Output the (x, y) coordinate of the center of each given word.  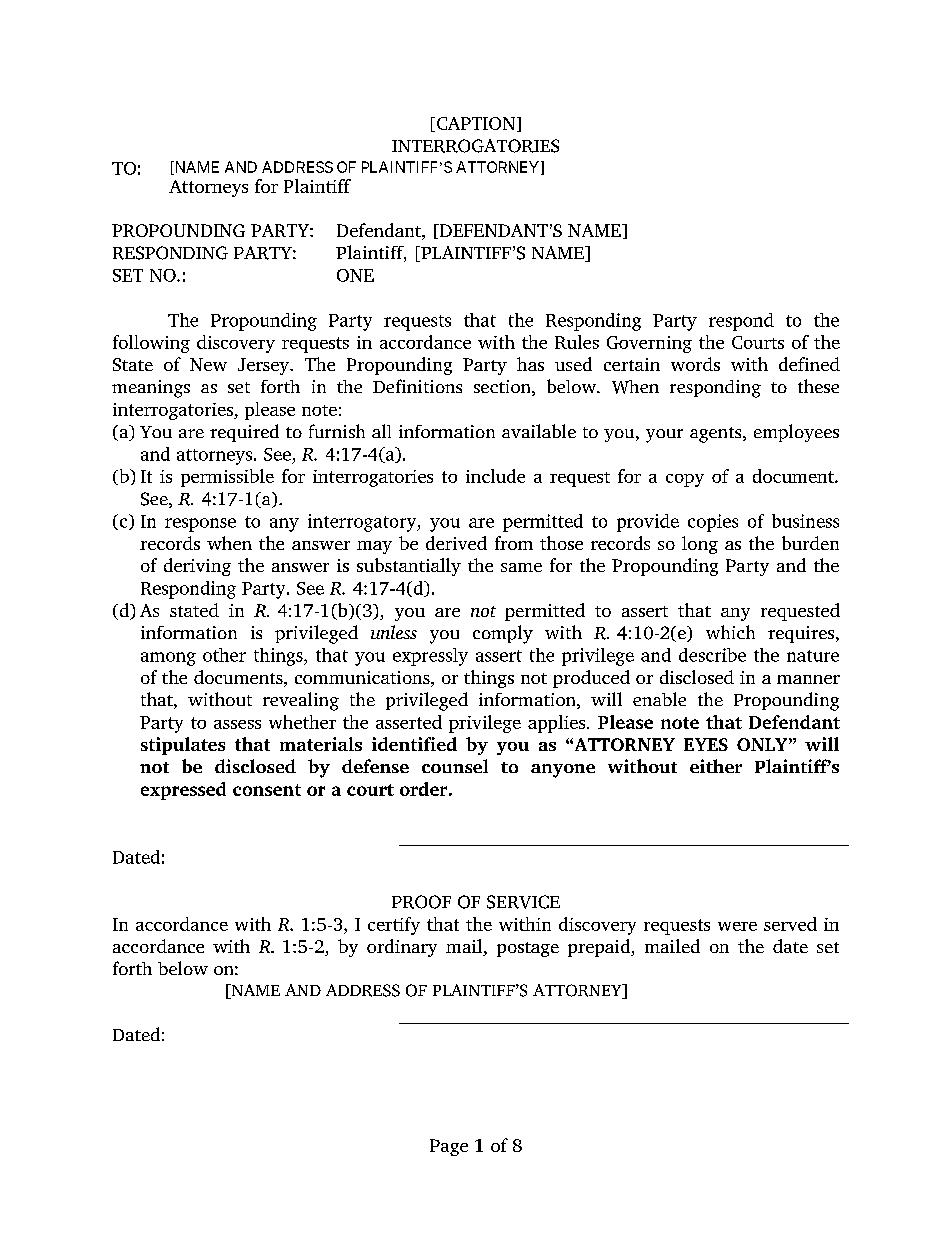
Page (449, 1147)
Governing (649, 344)
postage (528, 949)
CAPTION (476, 124)
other (224, 655)
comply (503, 634)
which (730, 632)
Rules (577, 342)
